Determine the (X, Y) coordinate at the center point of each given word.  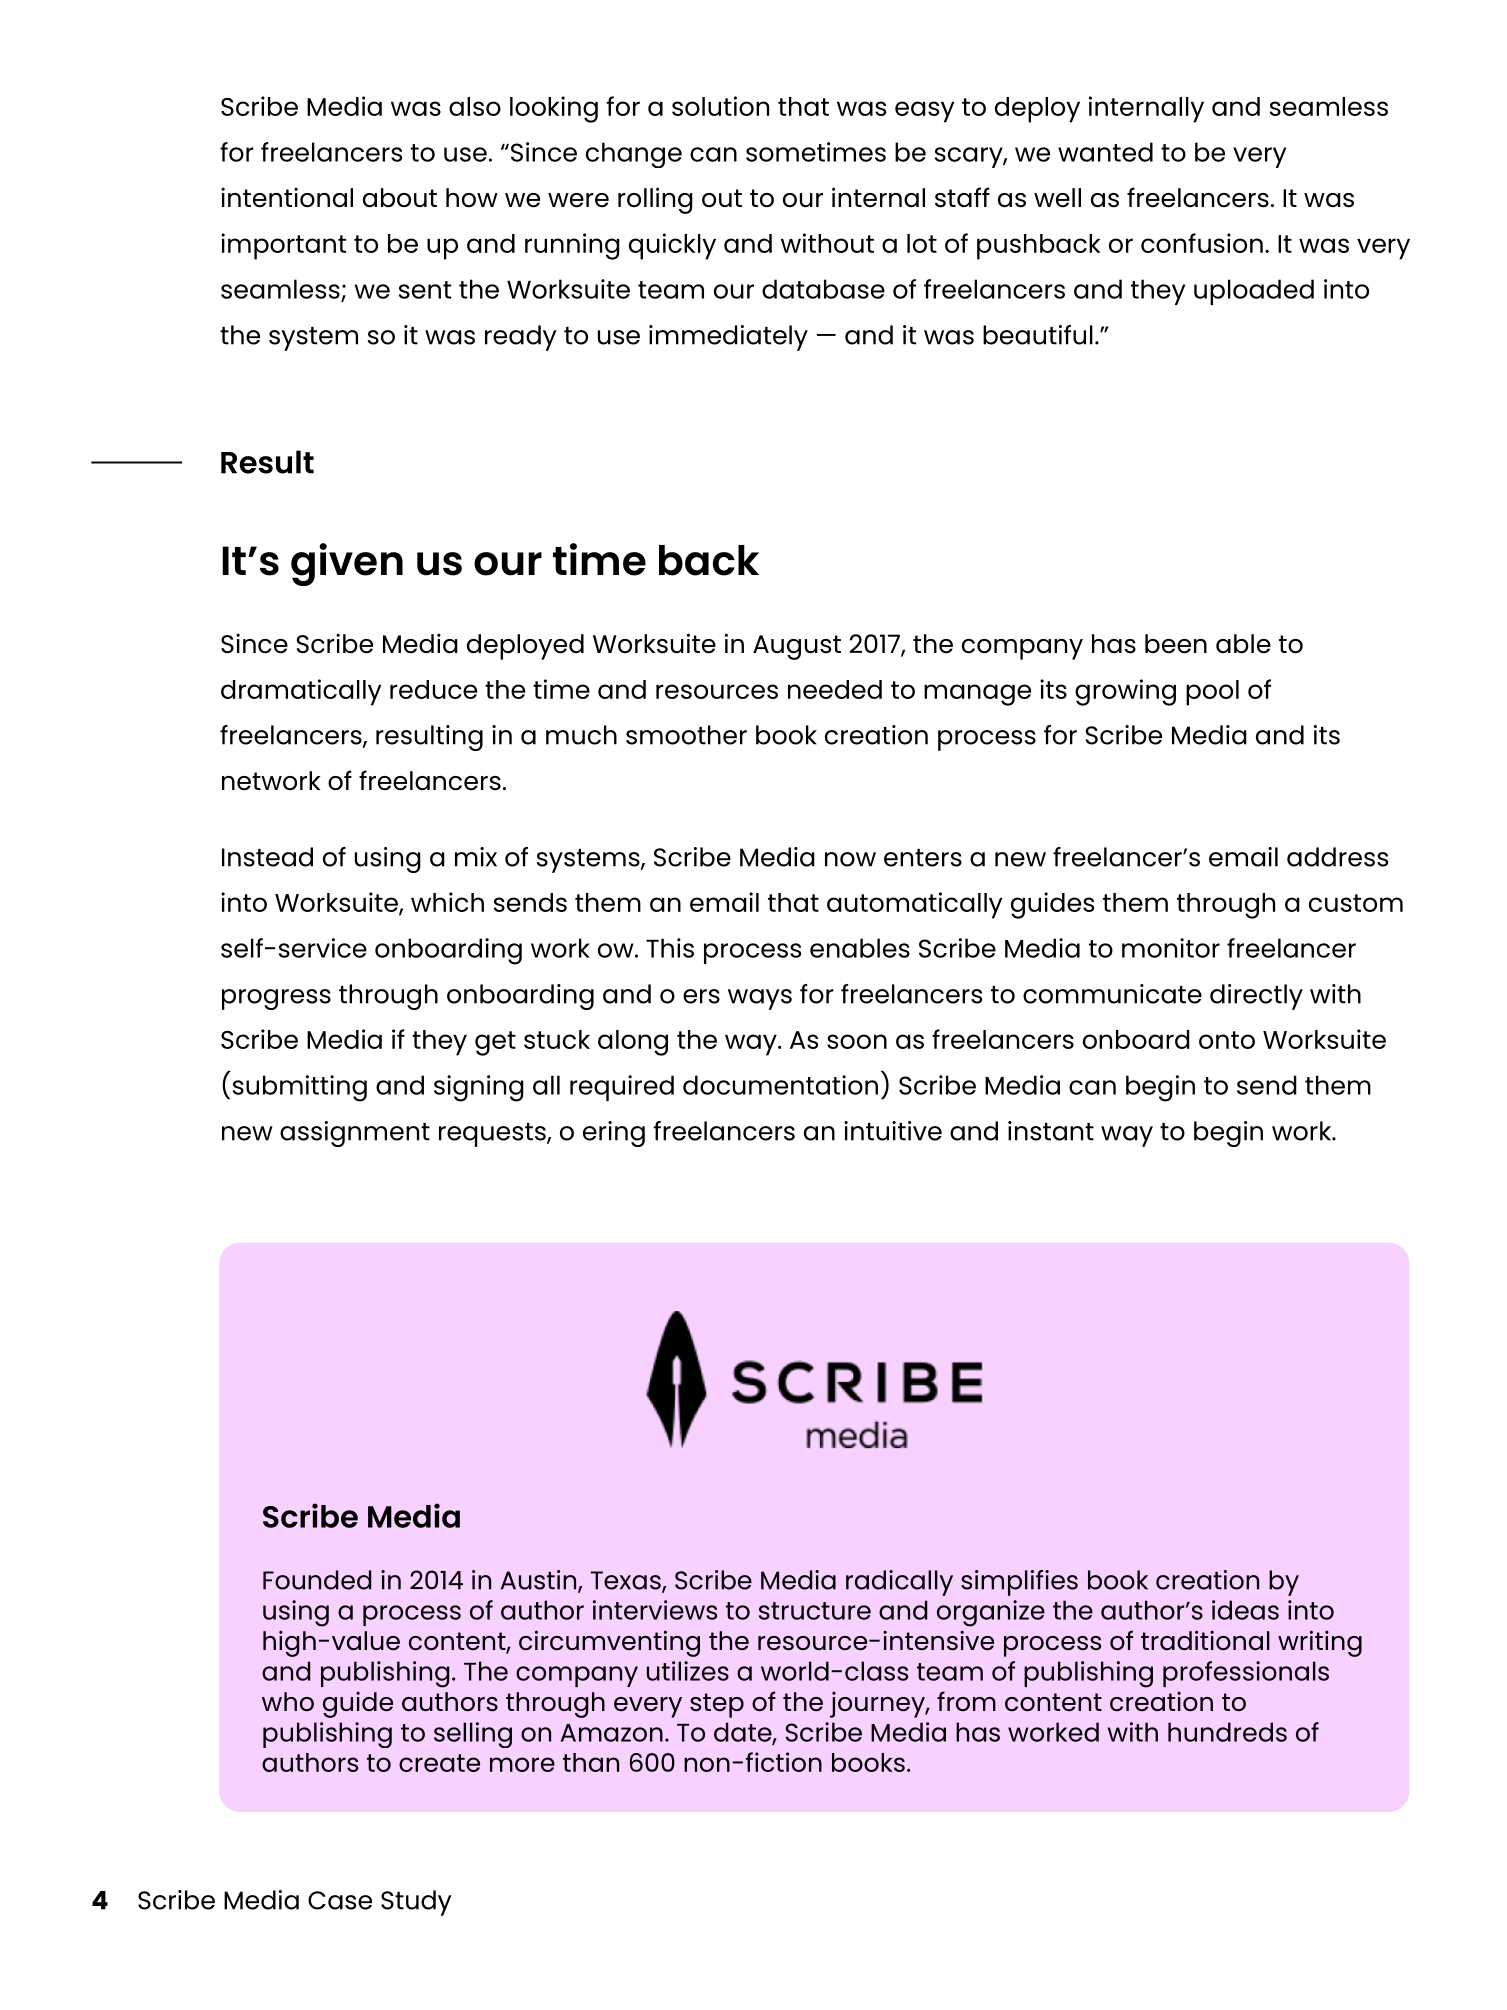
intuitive (893, 1131)
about (400, 198)
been (1176, 644)
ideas (1245, 1610)
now (850, 859)
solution (720, 106)
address (1337, 857)
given (347, 564)
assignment (355, 1134)
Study (416, 1903)
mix (476, 857)
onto (1227, 1040)
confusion (1202, 243)
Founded (317, 1580)
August (797, 647)
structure (815, 1611)
